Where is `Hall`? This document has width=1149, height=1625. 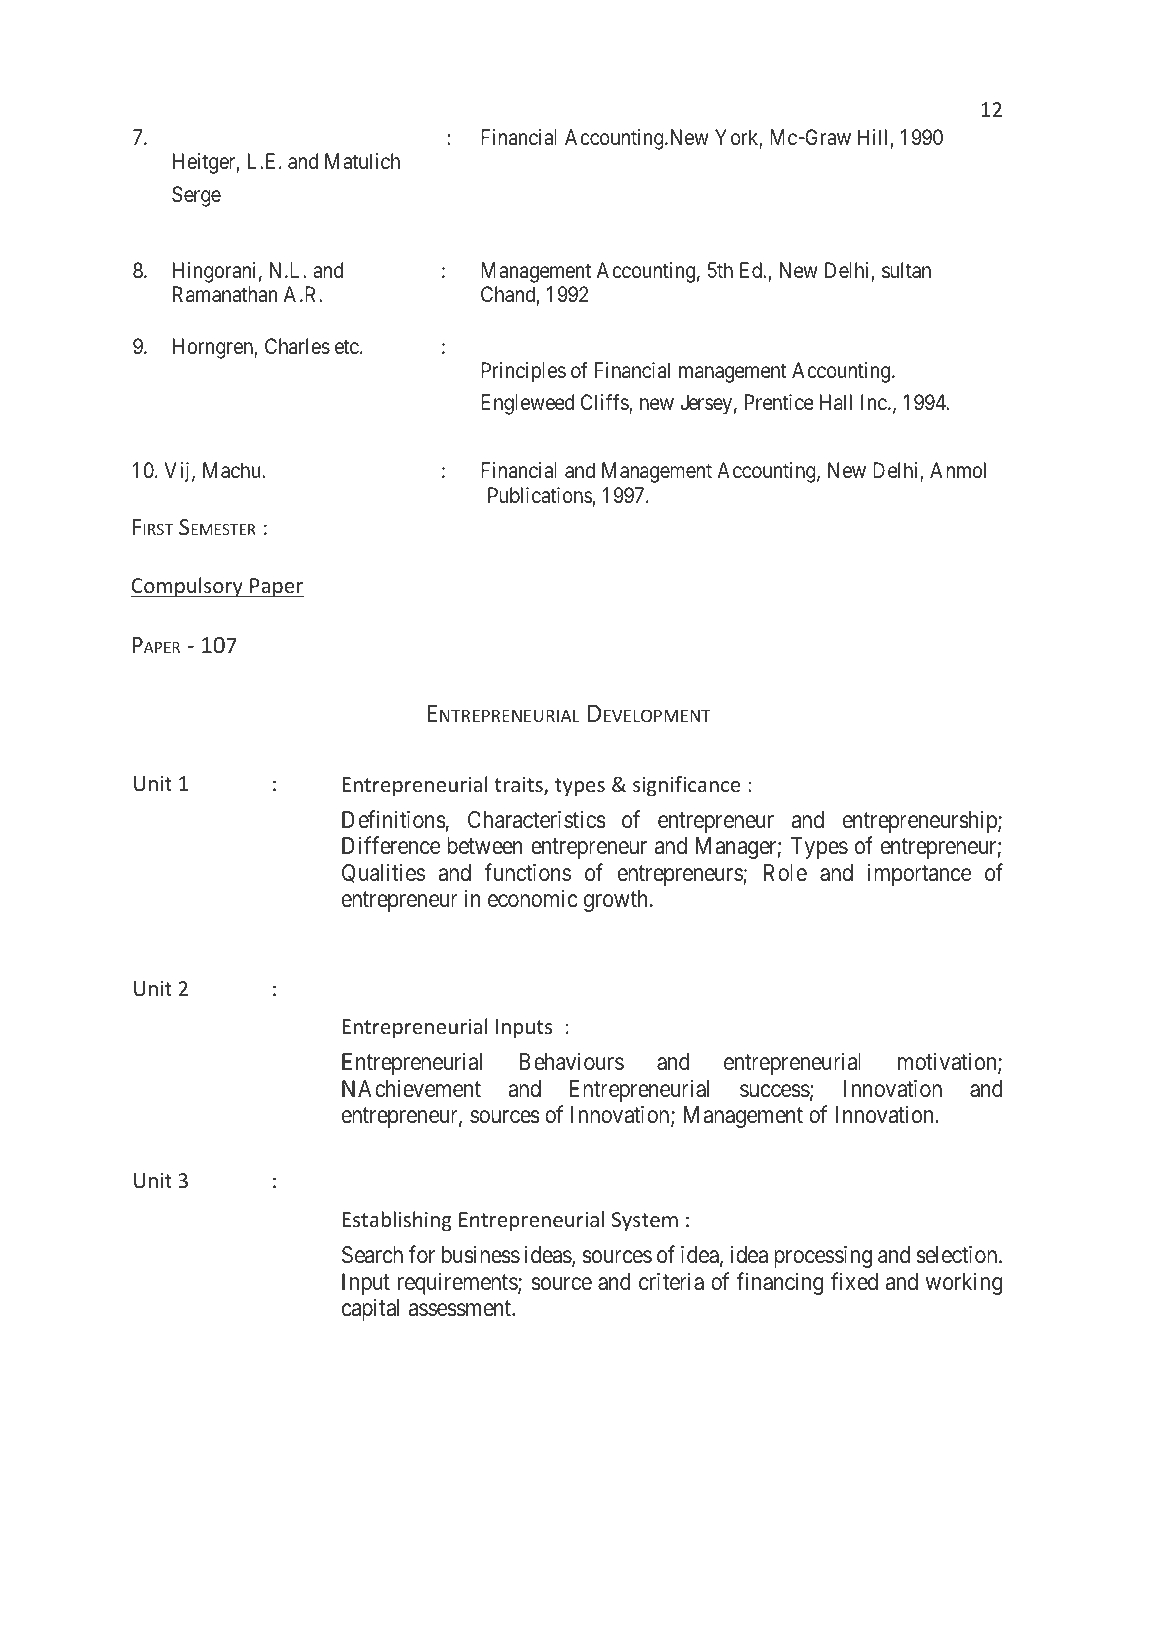
Hall is located at coordinates (836, 402).
